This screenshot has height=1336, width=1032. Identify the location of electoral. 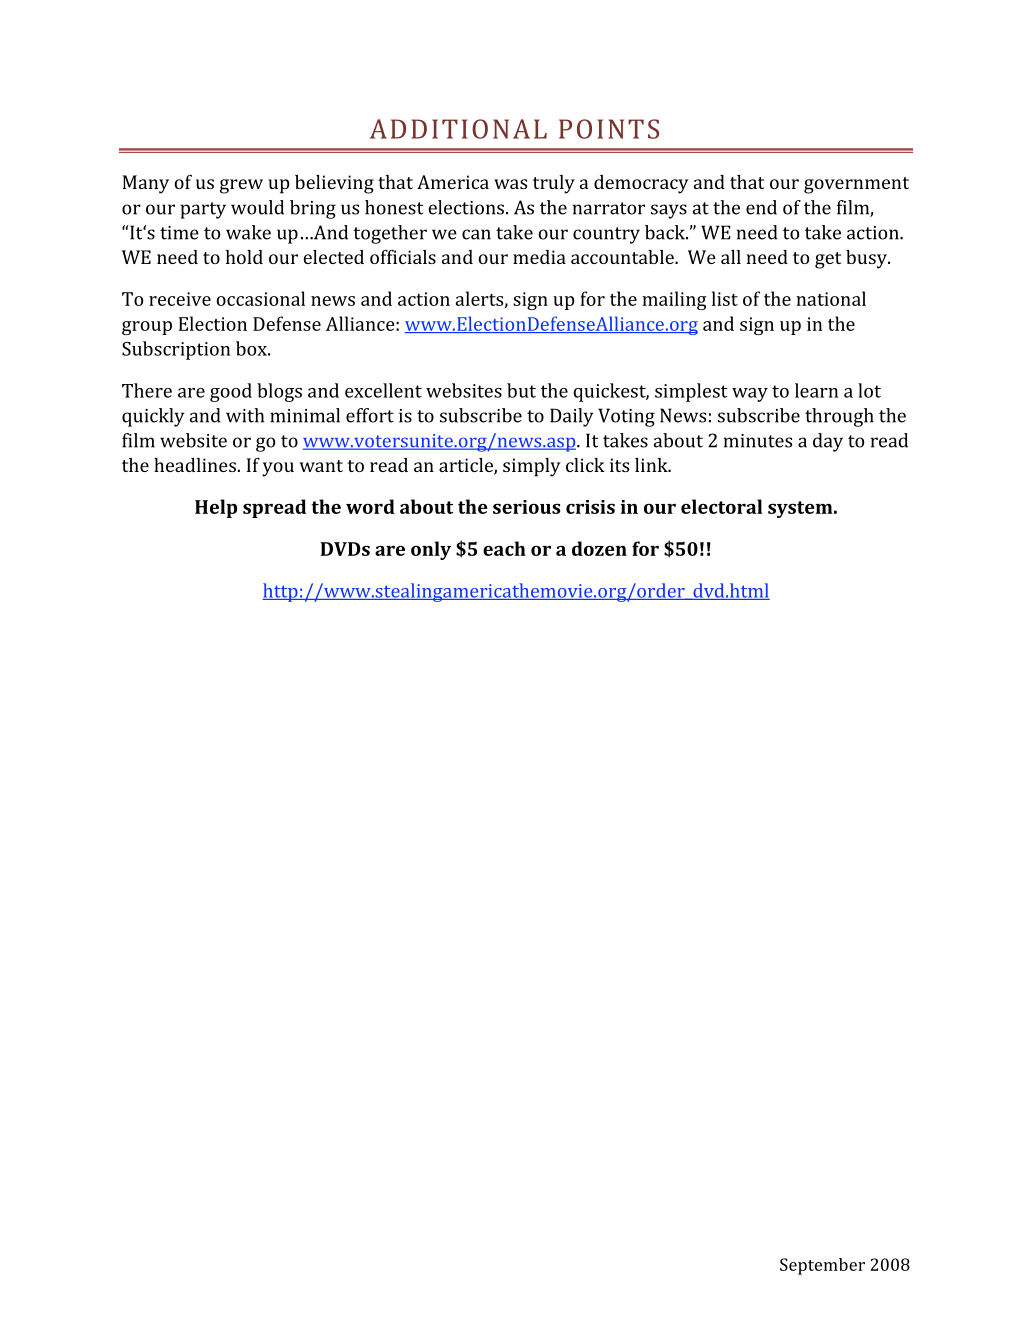
(722, 506).
